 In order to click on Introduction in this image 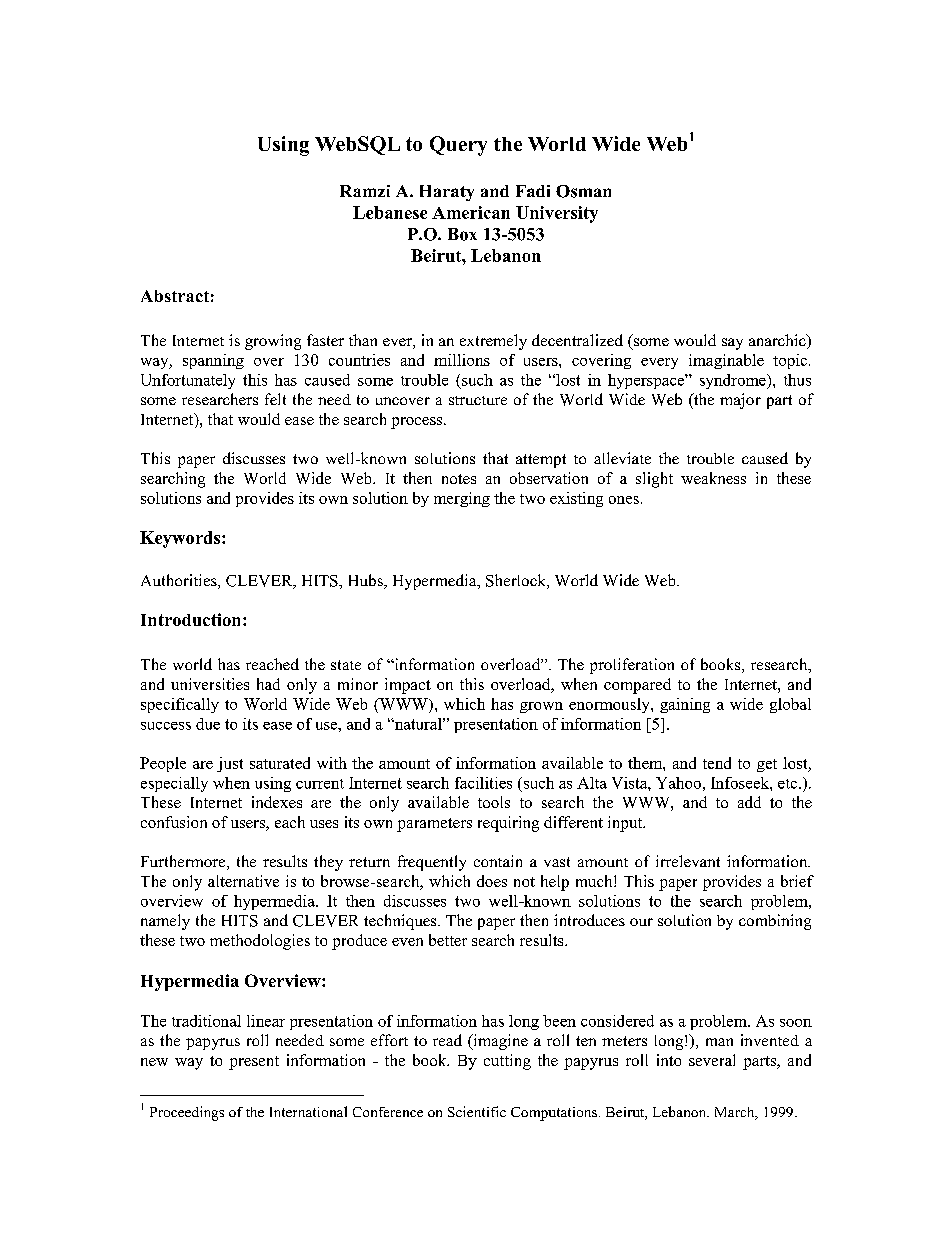, I will do `click(192, 619)`.
